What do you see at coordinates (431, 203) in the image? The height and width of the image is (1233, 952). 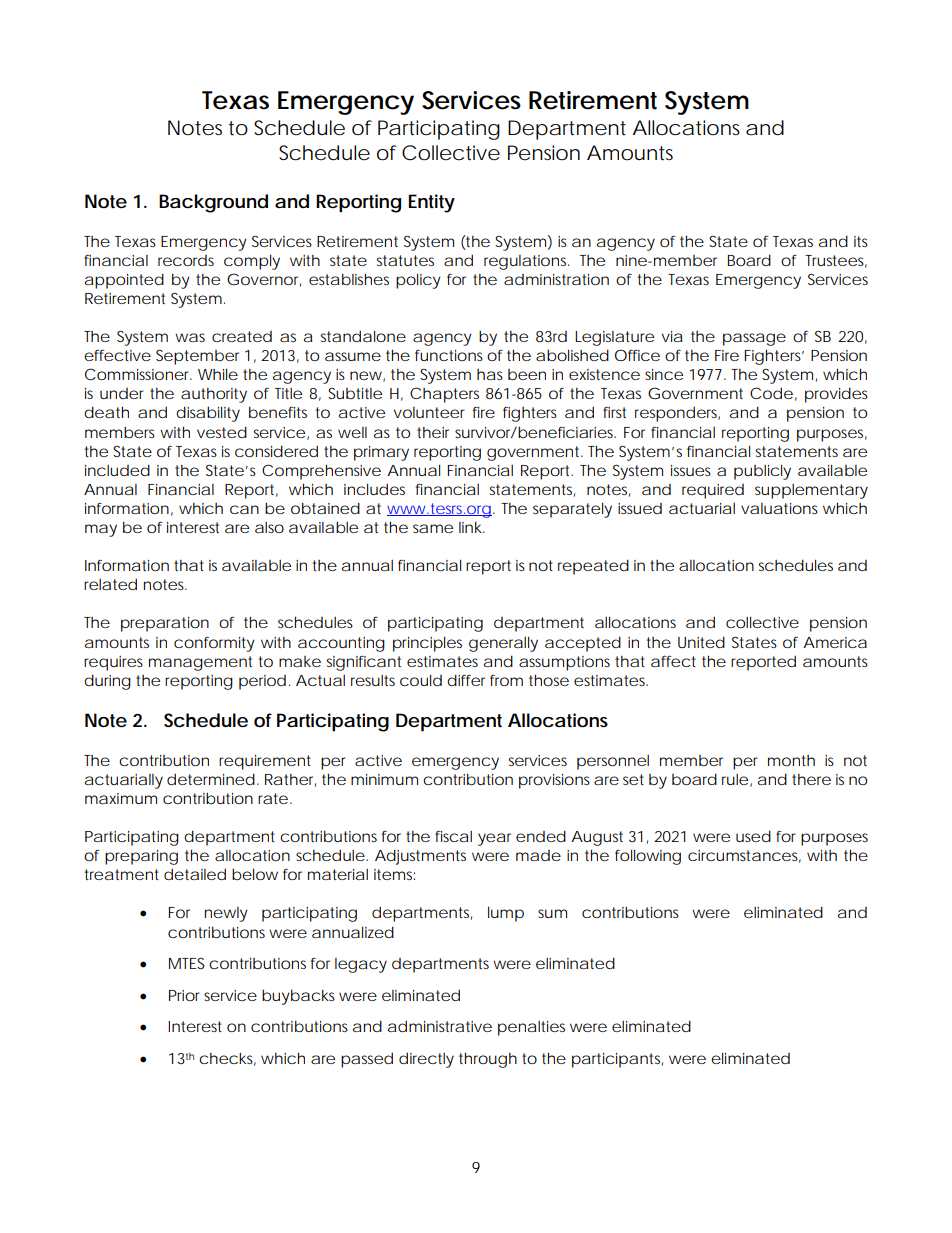 I see `Entity` at bounding box center [431, 203].
